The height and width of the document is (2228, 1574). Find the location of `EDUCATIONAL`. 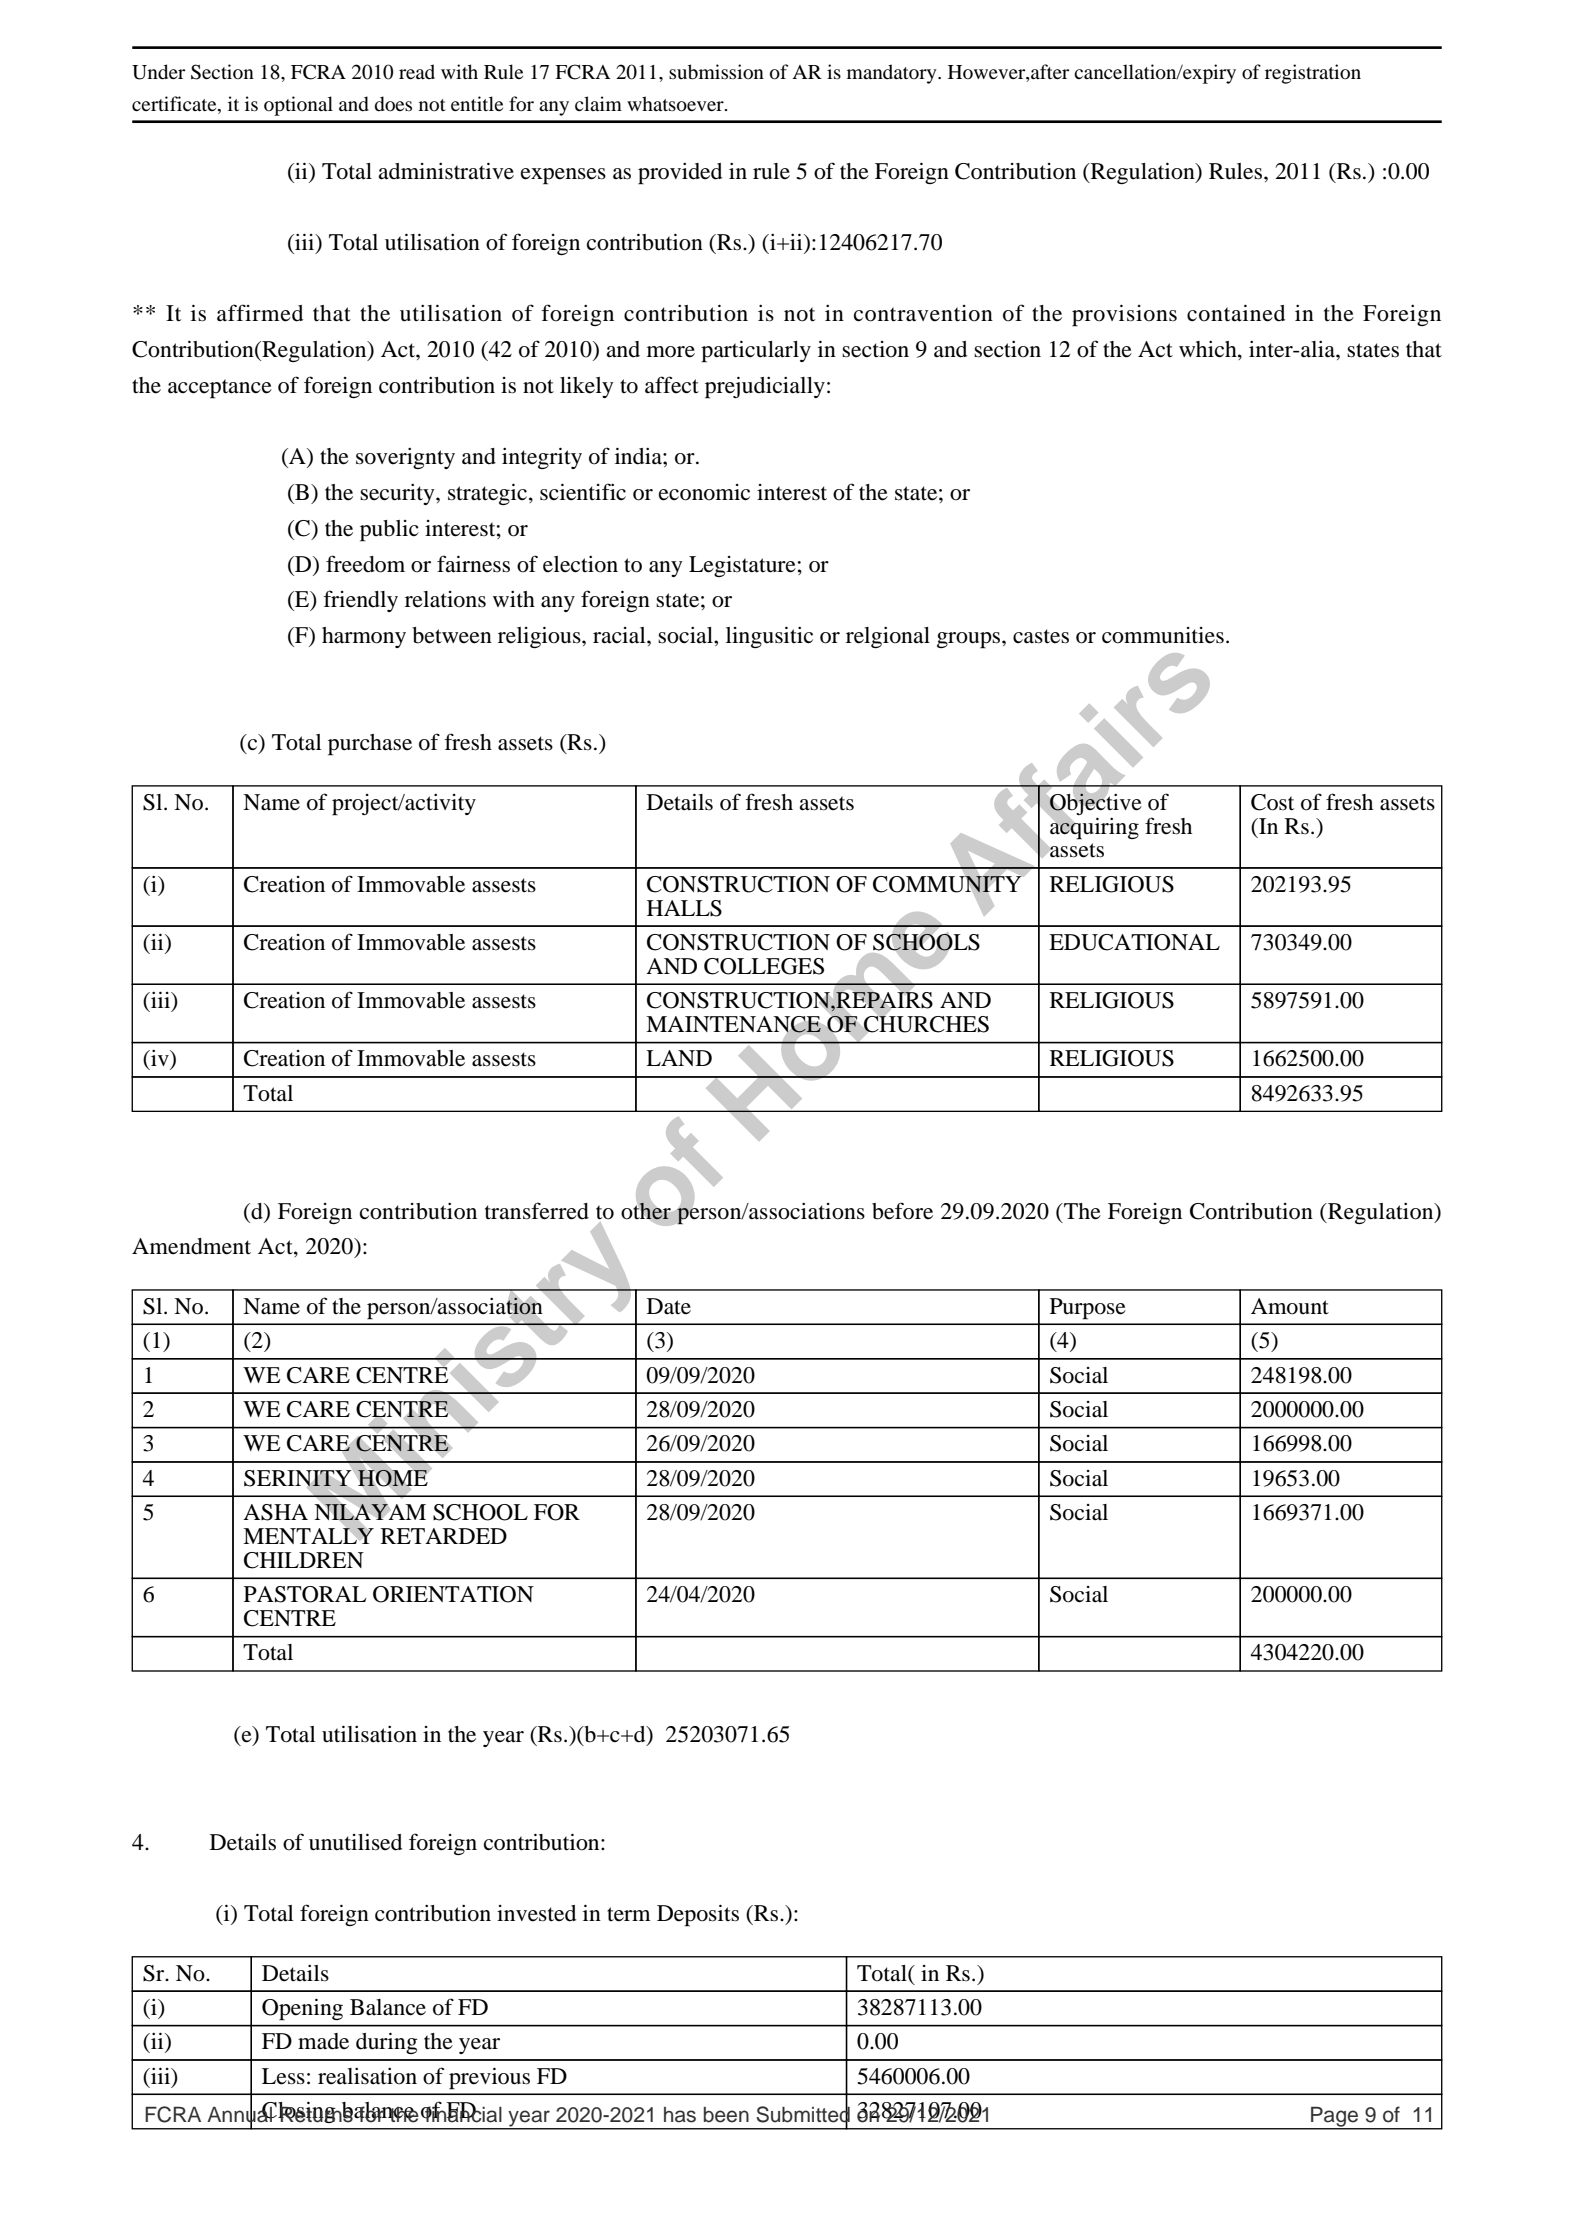

EDUCATIONAL is located at coordinates (1134, 942).
